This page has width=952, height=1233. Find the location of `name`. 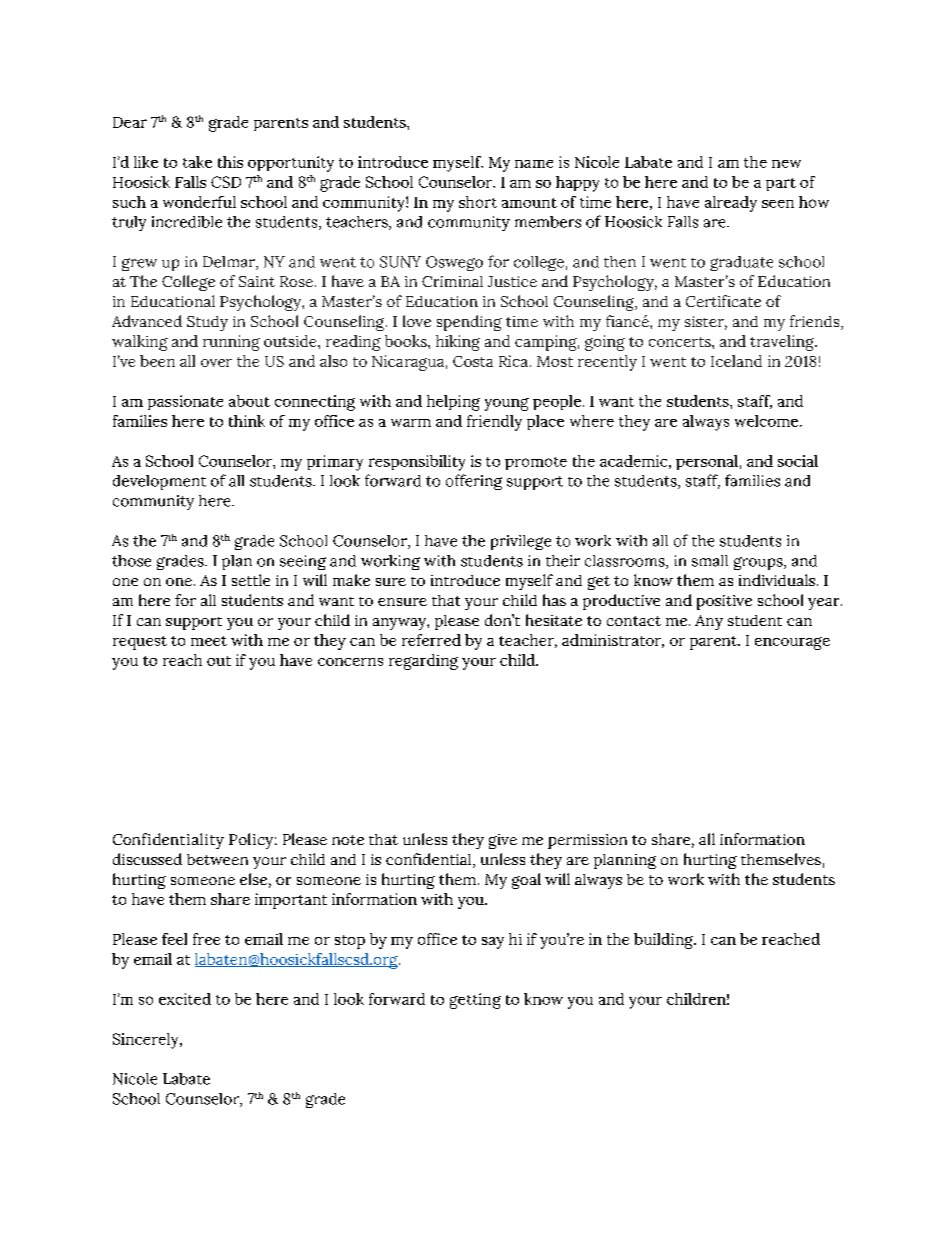

name is located at coordinates (534, 164).
